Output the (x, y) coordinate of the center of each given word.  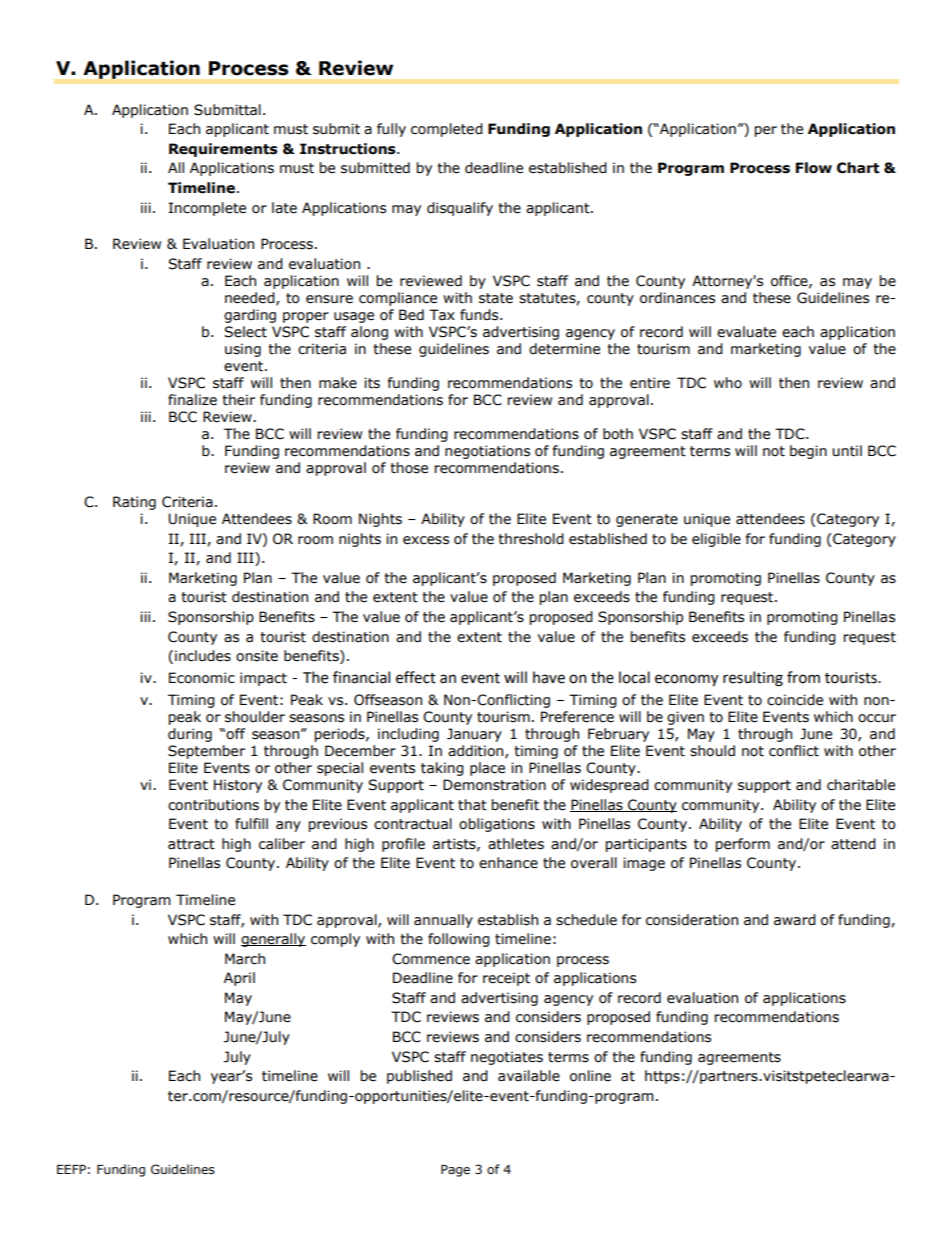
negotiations (487, 452)
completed (447, 130)
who (728, 383)
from (803, 677)
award (795, 920)
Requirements (223, 150)
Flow (814, 168)
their (238, 400)
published (419, 1077)
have (549, 677)
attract (191, 844)
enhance (508, 863)
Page (455, 1171)
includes (203, 656)
